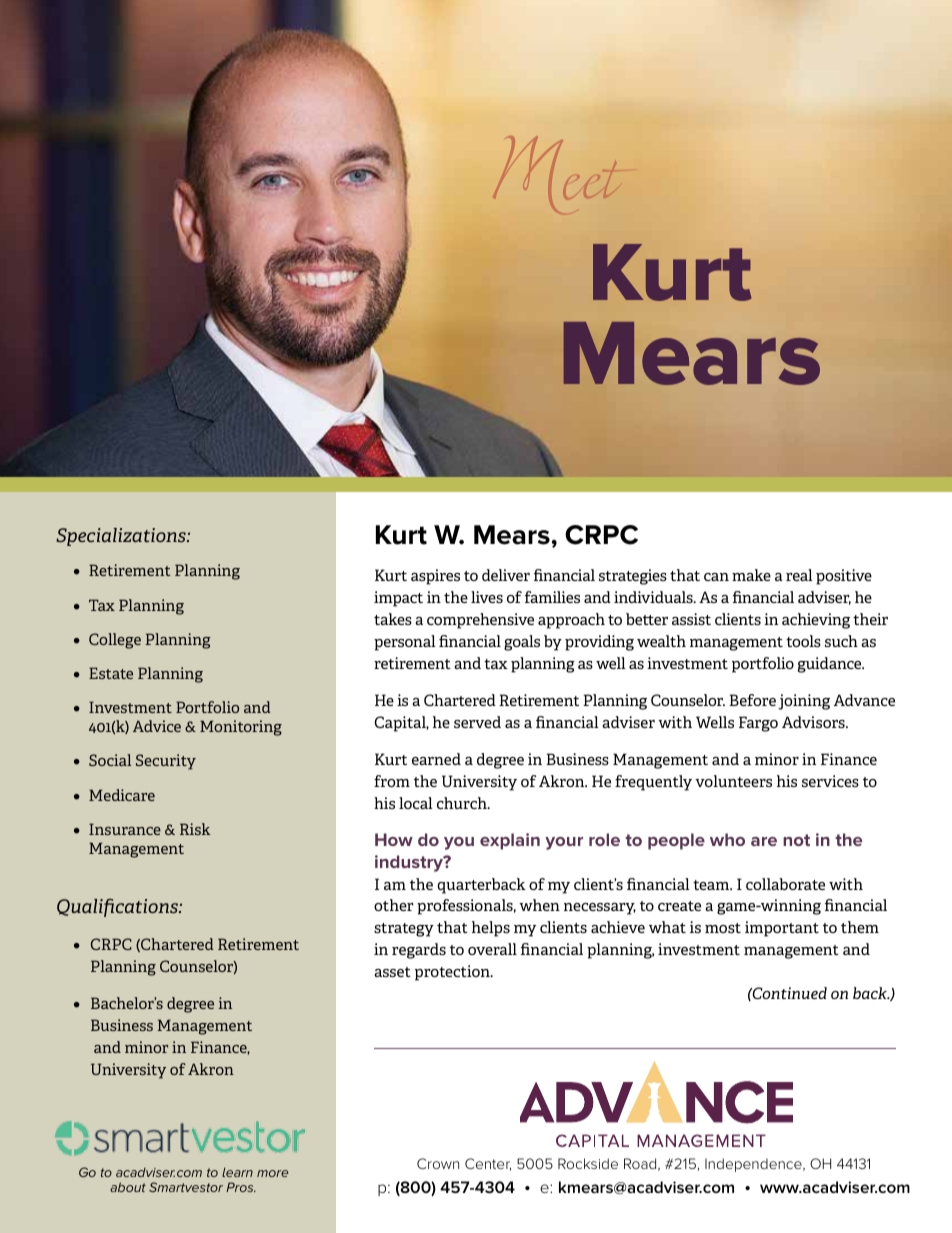 Image resolution: width=952 pixels, height=1233 pixels. Describe the element at coordinates (118, 907) in the screenshot. I see `Qualifications` at that location.
